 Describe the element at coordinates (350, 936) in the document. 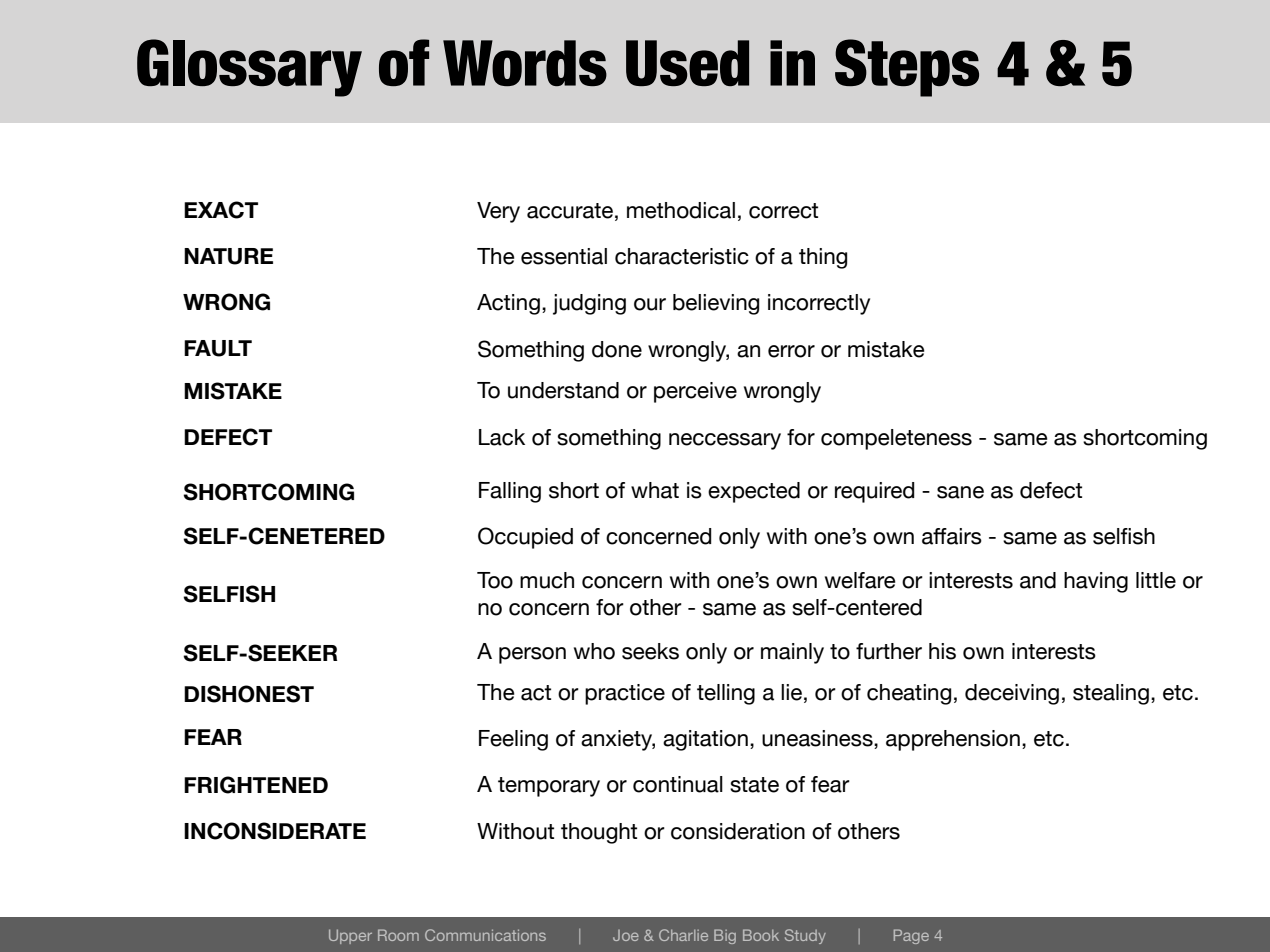

I see `Upper` at that location.
